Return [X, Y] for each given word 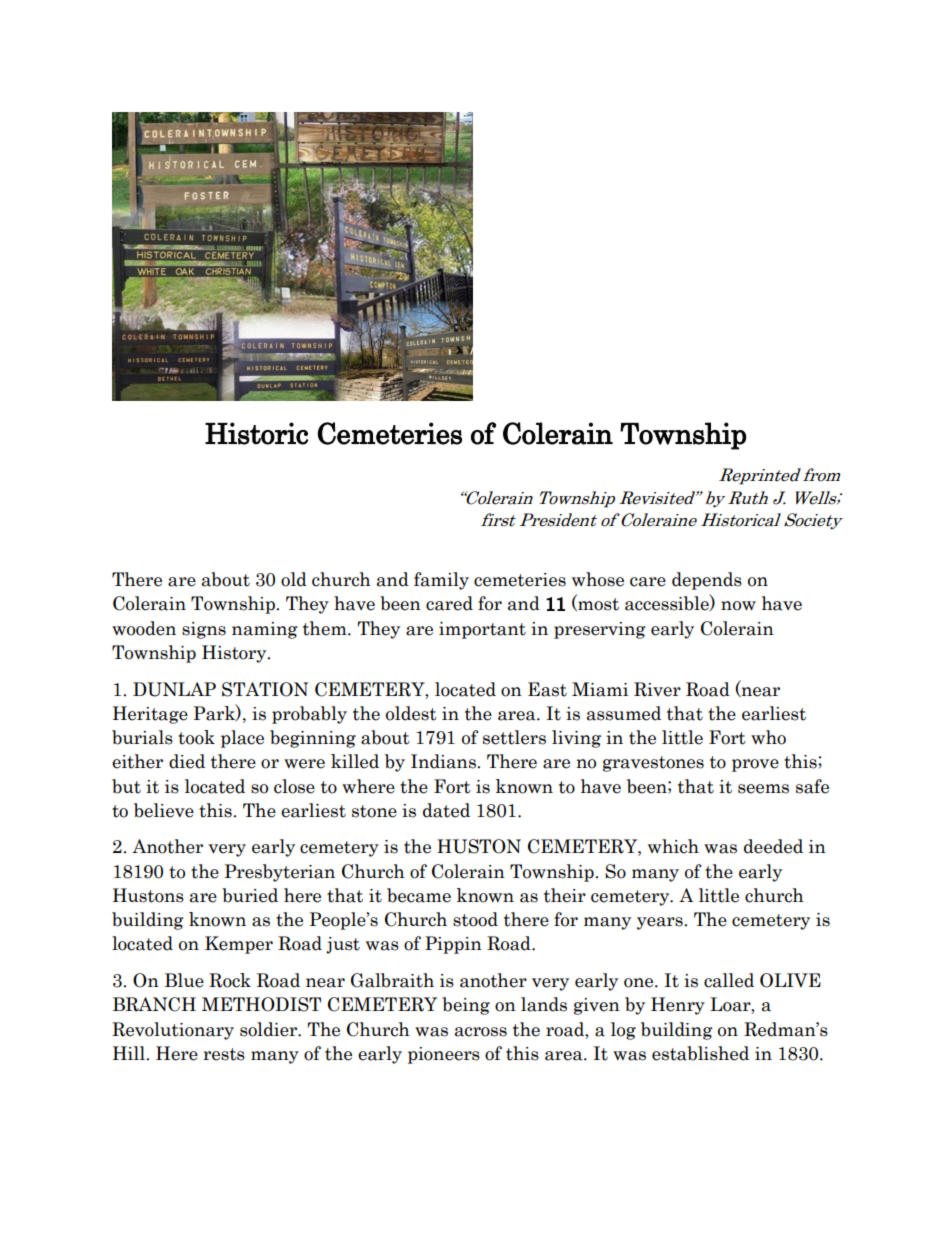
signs [204, 630]
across [481, 1032]
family [441, 581]
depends [707, 581]
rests [224, 1054]
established [700, 1053]
